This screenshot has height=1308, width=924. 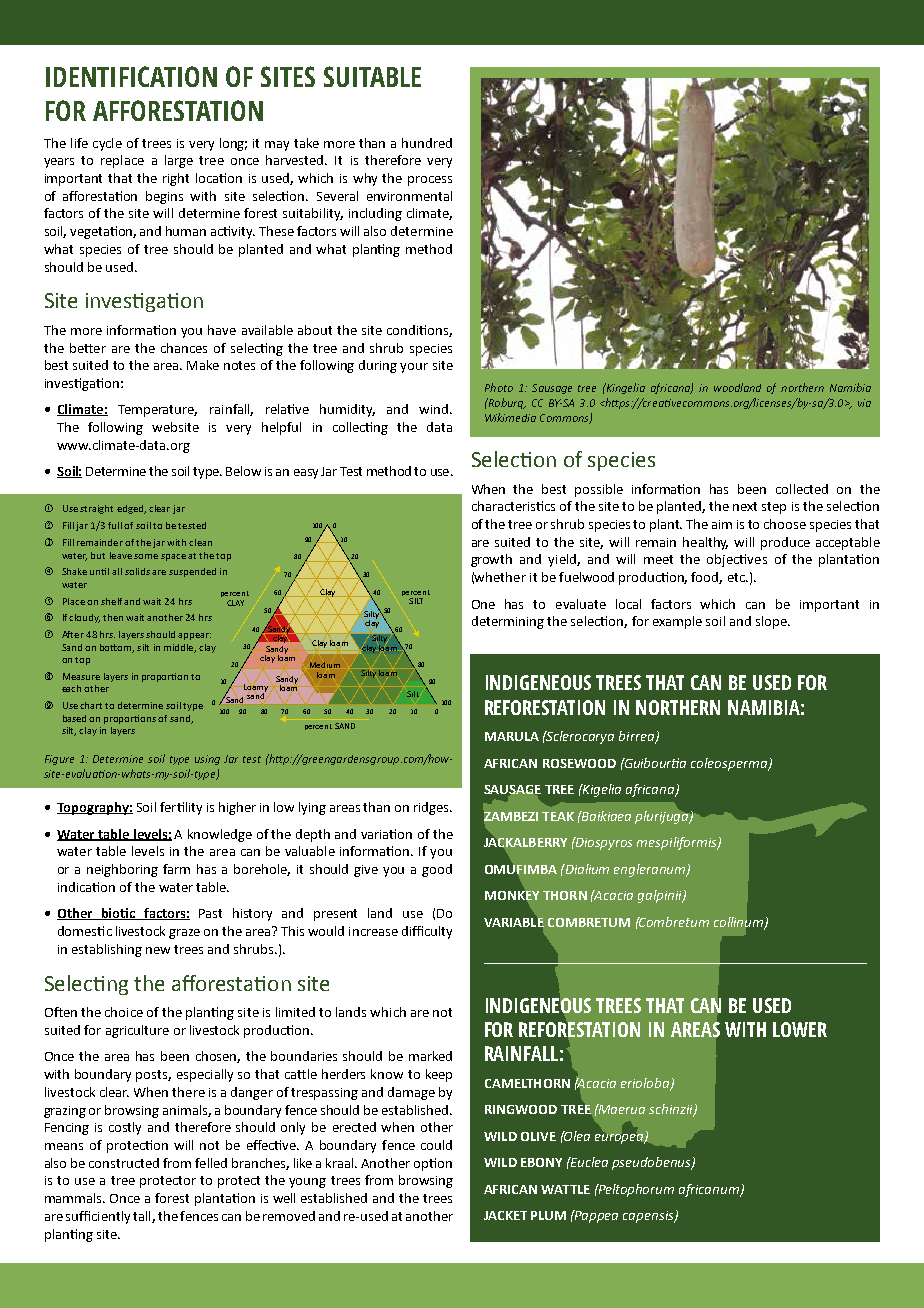 What do you see at coordinates (433, 1164) in the screenshot?
I see `option` at bounding box center [433, 1164].
